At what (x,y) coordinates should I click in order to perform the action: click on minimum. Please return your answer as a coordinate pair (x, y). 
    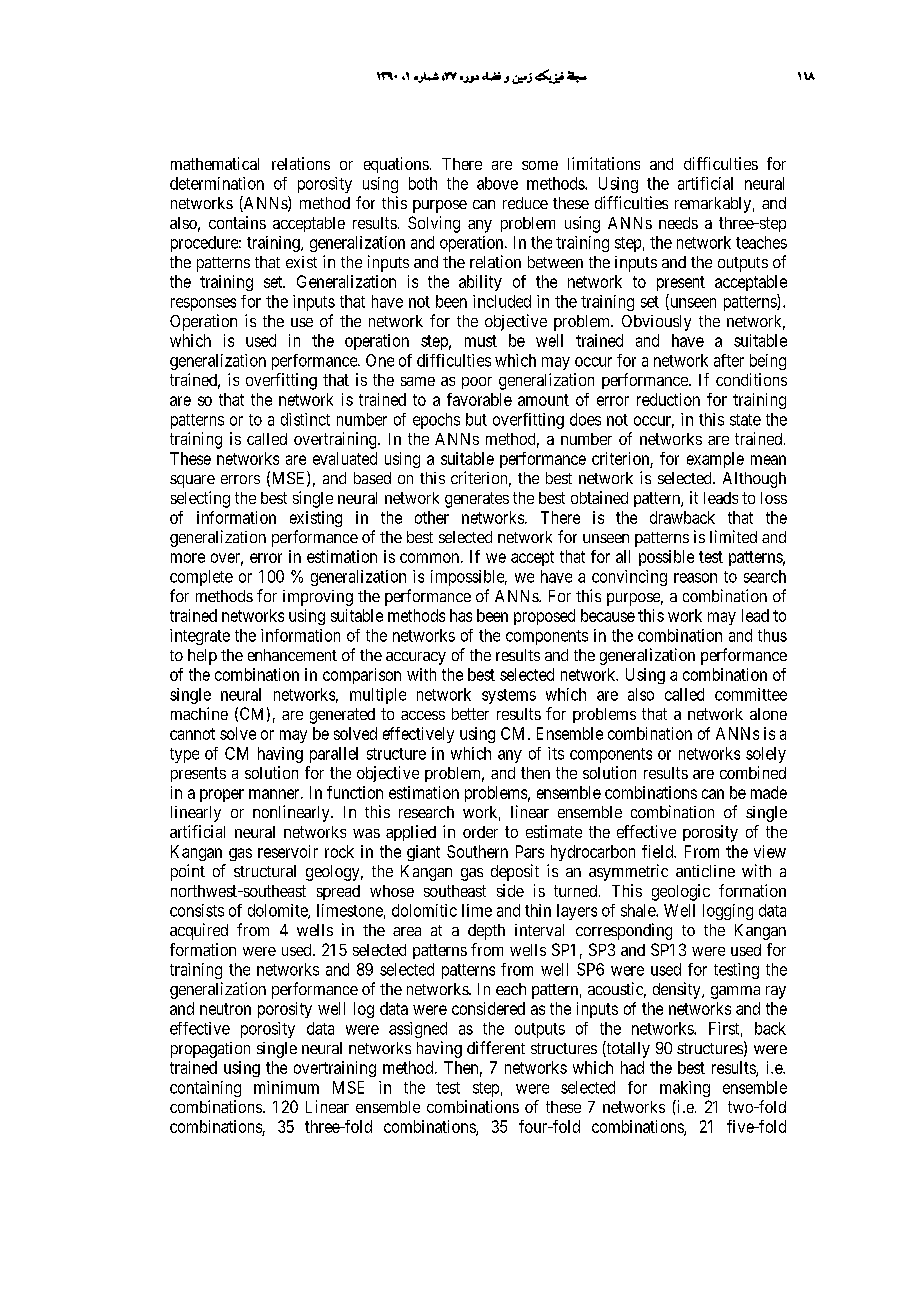
    Looking at the image, I should click on (286, 1087).
